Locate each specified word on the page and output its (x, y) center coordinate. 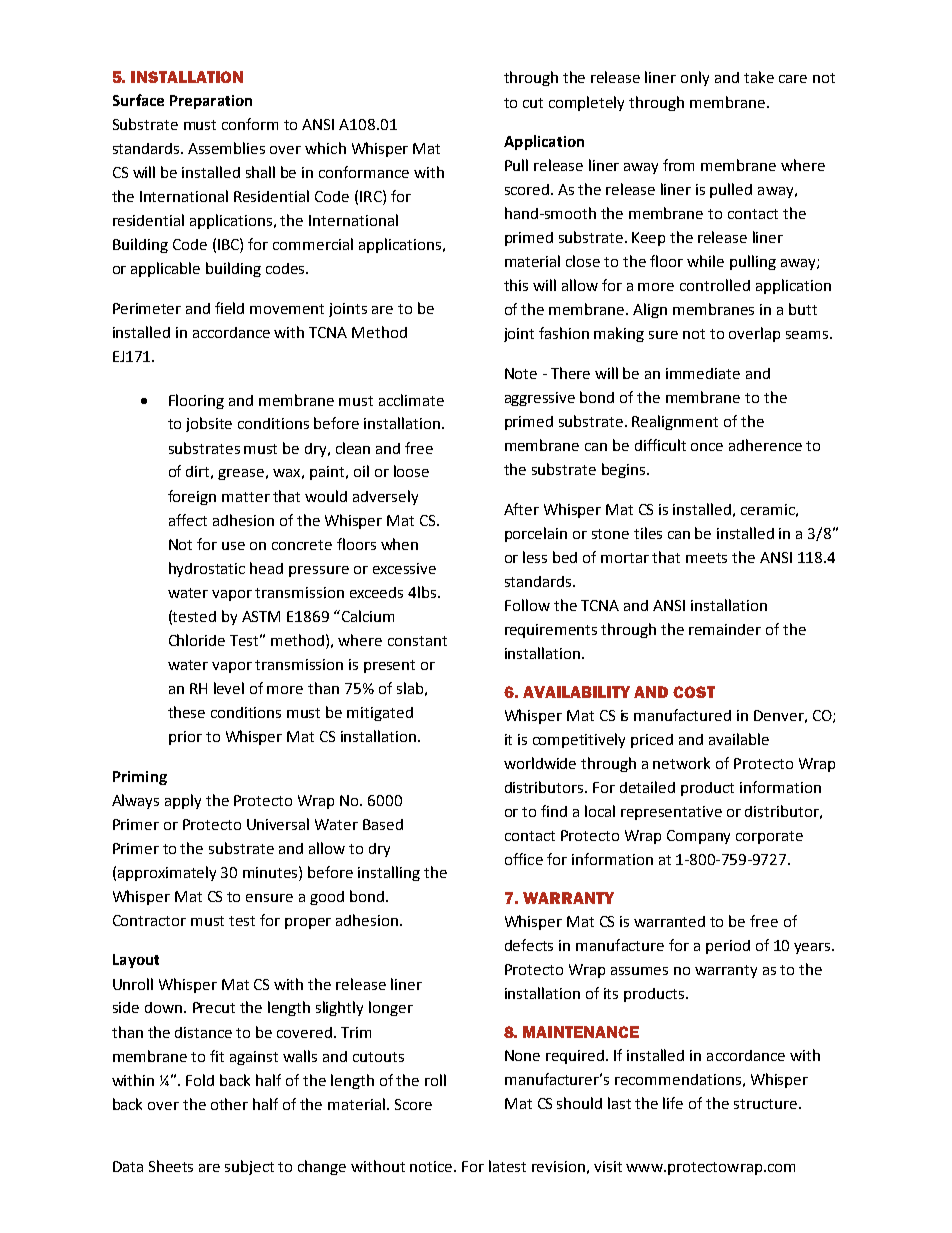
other (229, 1104)
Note (521, 373)
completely (586, 103)
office (524, 859)
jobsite (209, 424)
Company (698, 837)
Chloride (197, 640)
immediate (703, 373)
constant (417, 641)
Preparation (211, 102)
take (759, 77)
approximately (167, 873)
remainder (725, 629)
